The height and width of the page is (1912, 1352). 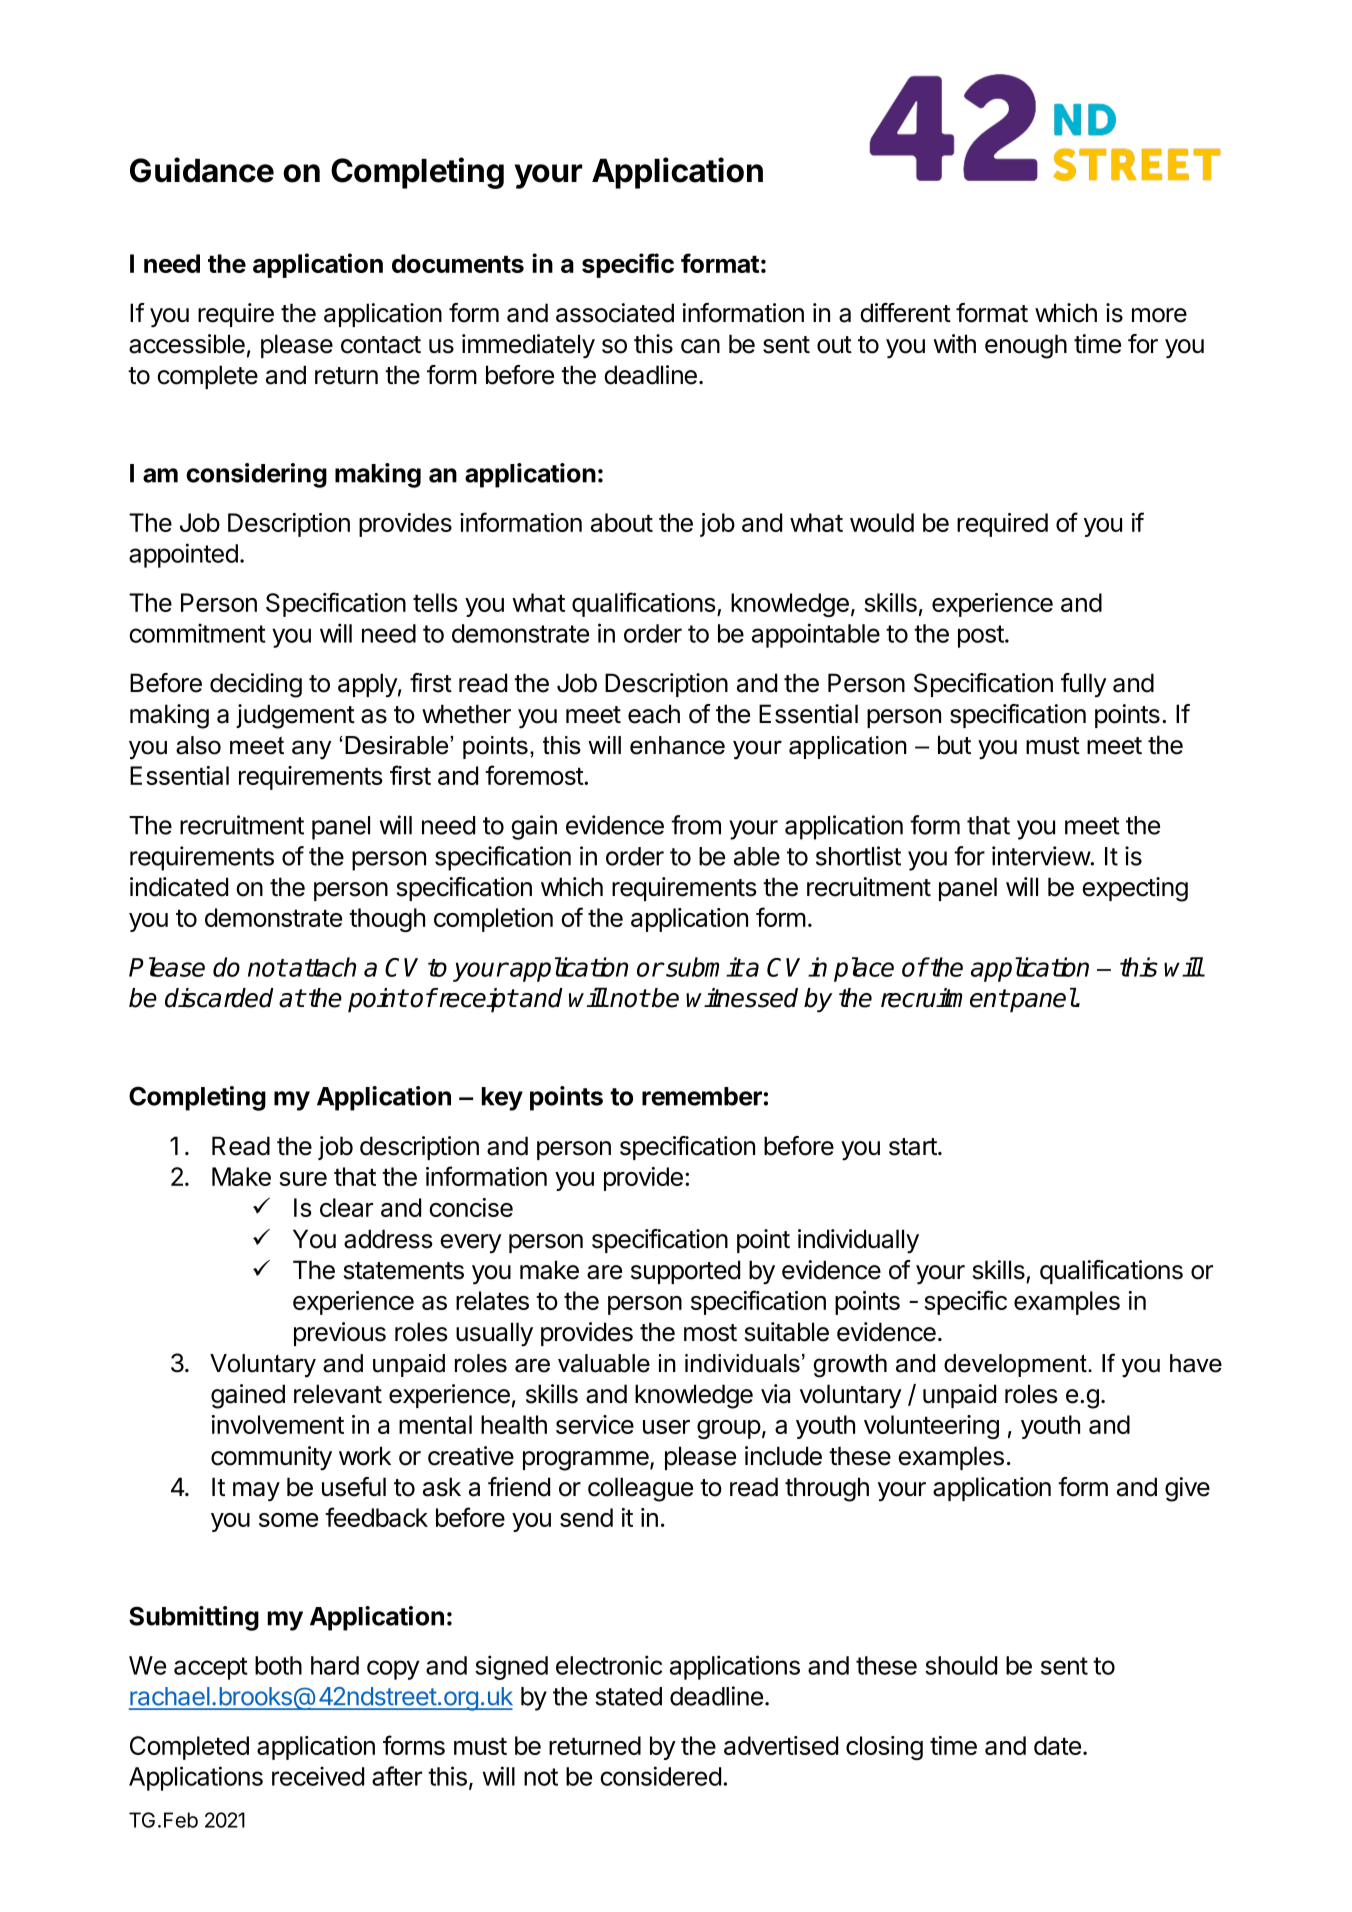 What do you see at coordinates (622, 522) in the page?
I see `about` at bounding box center [622, 522].
